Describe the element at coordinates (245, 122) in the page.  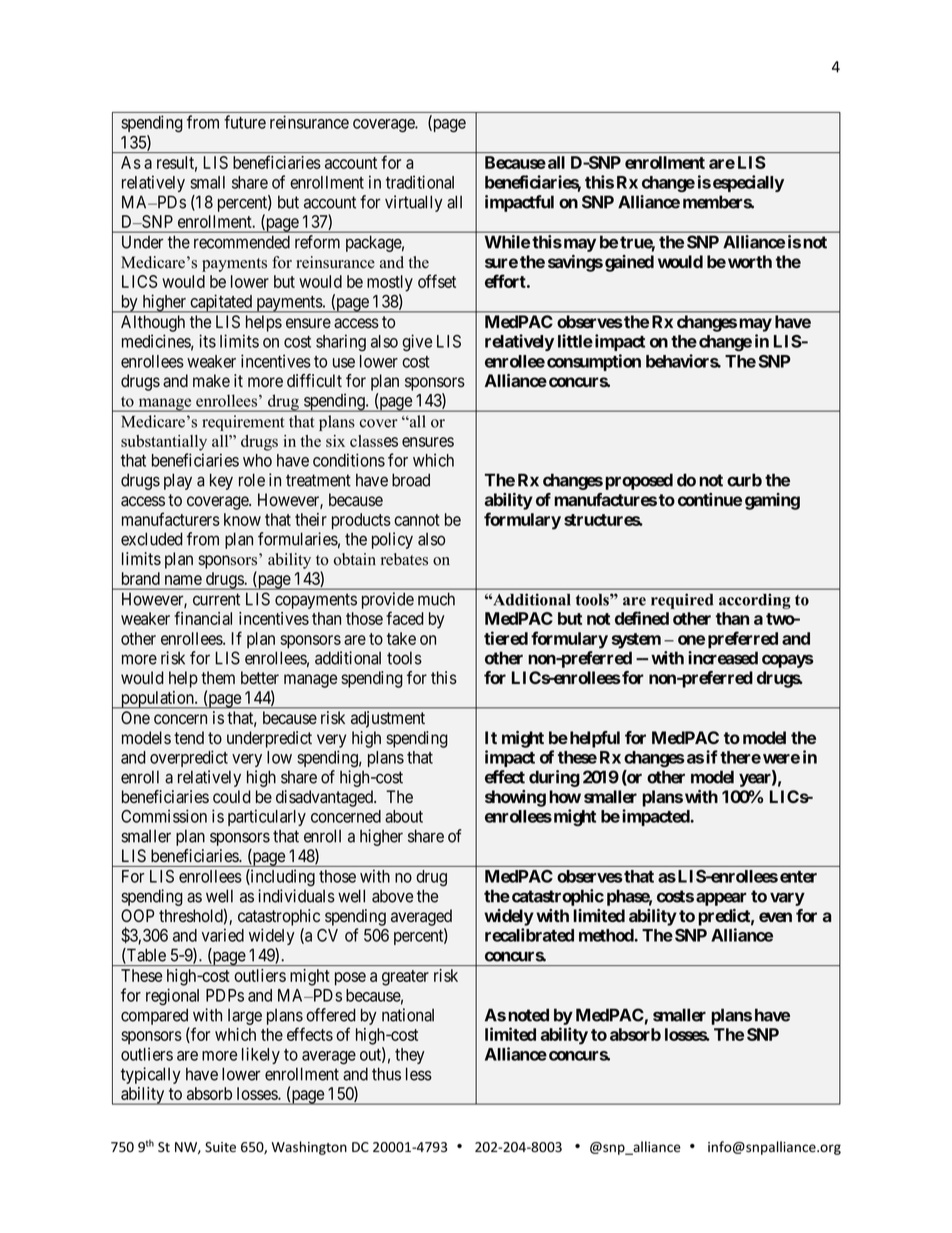
I see `future` at that location.
